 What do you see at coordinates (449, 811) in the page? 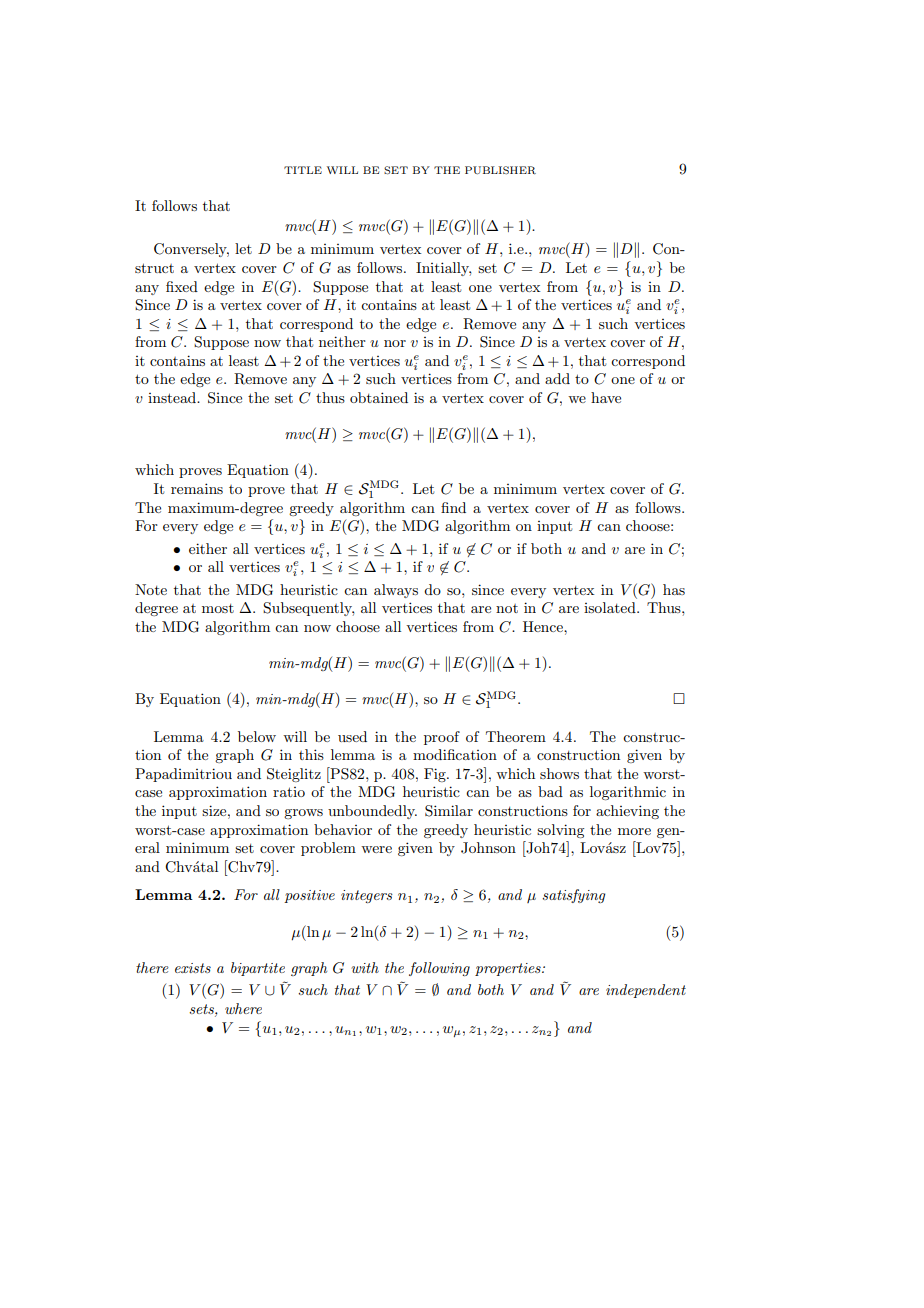
I see `Similar` at bounding box center [449, 811].
